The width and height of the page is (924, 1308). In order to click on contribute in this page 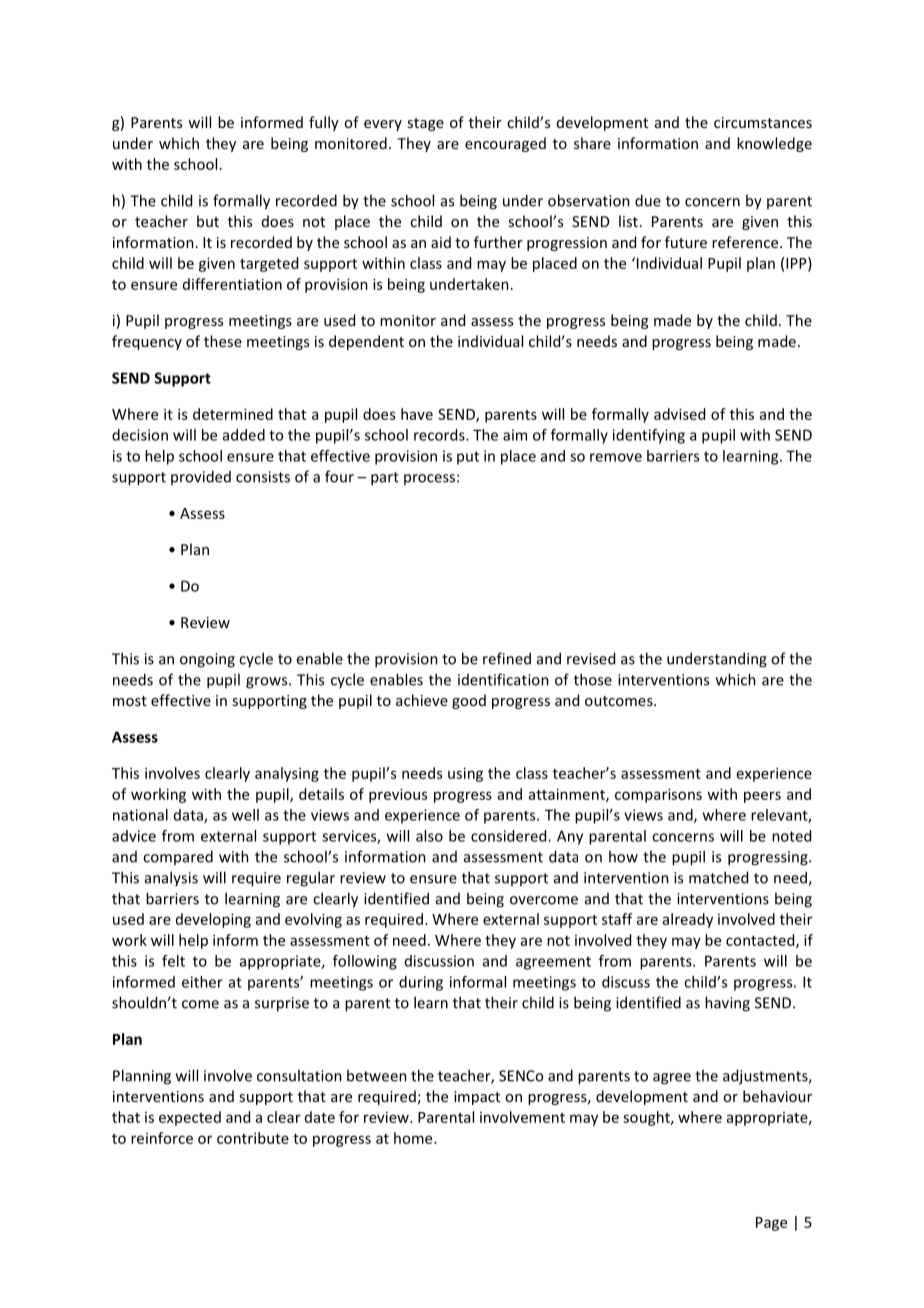, I will do `click(253, 1138)`.
